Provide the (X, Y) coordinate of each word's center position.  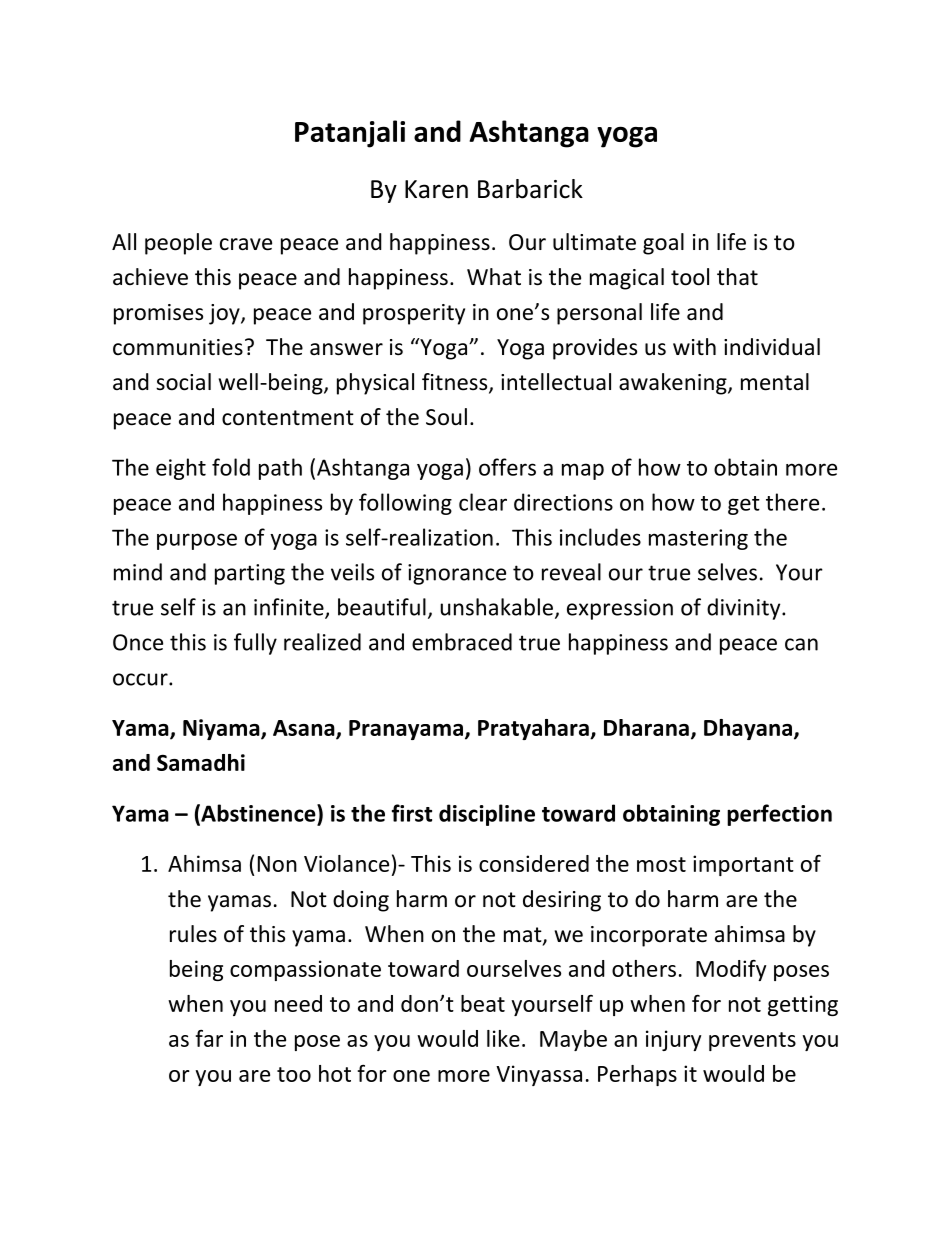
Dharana (646, 727)
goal (663, 244)
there (792, 502)
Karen (436, 189)
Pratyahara (534, 729)
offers (507, 467)
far (209, 1038)
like (503, 1038)
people (178, 244)
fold (231, 467)
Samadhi (201, 762)
